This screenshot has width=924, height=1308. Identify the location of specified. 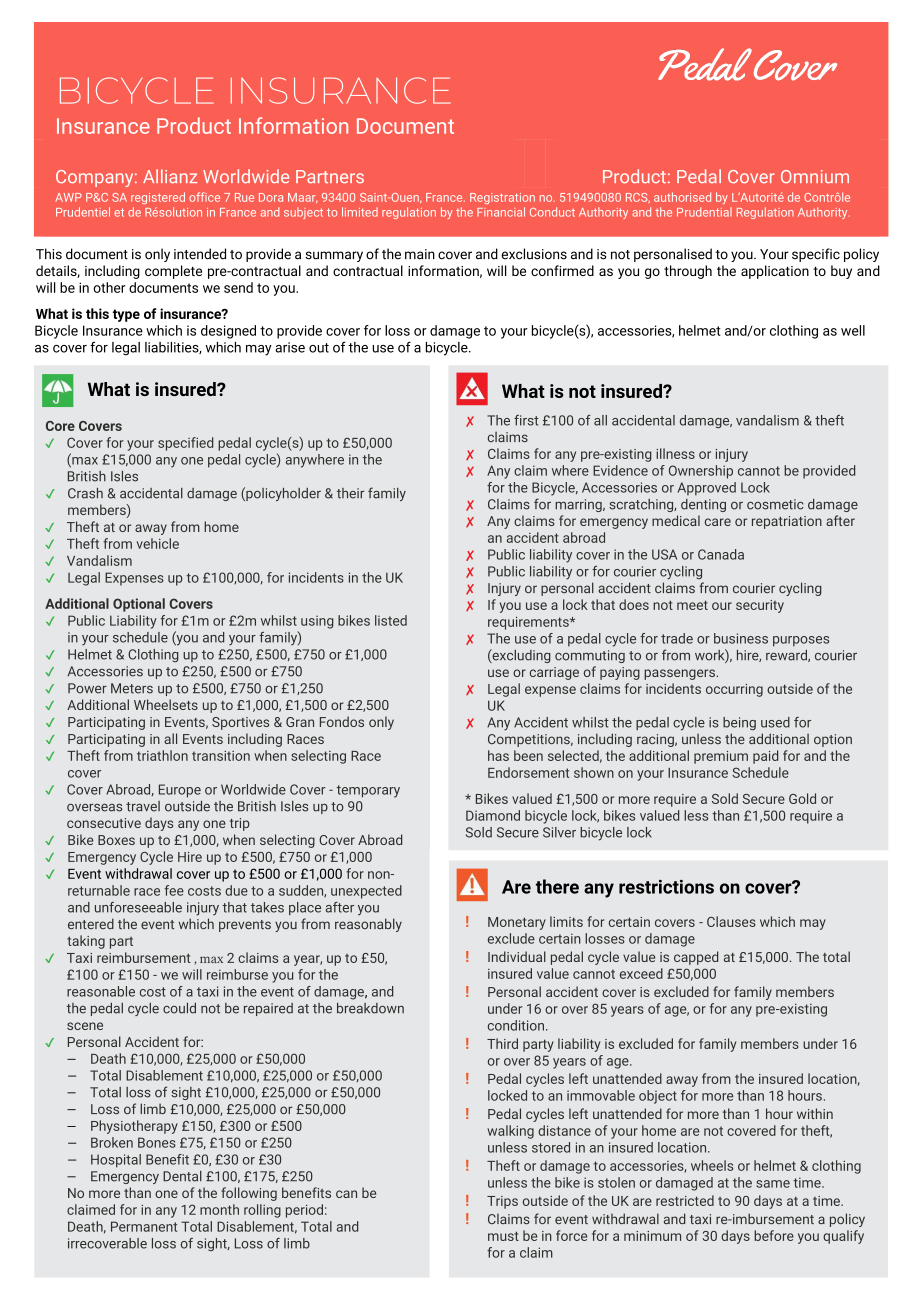
(185, 444).
